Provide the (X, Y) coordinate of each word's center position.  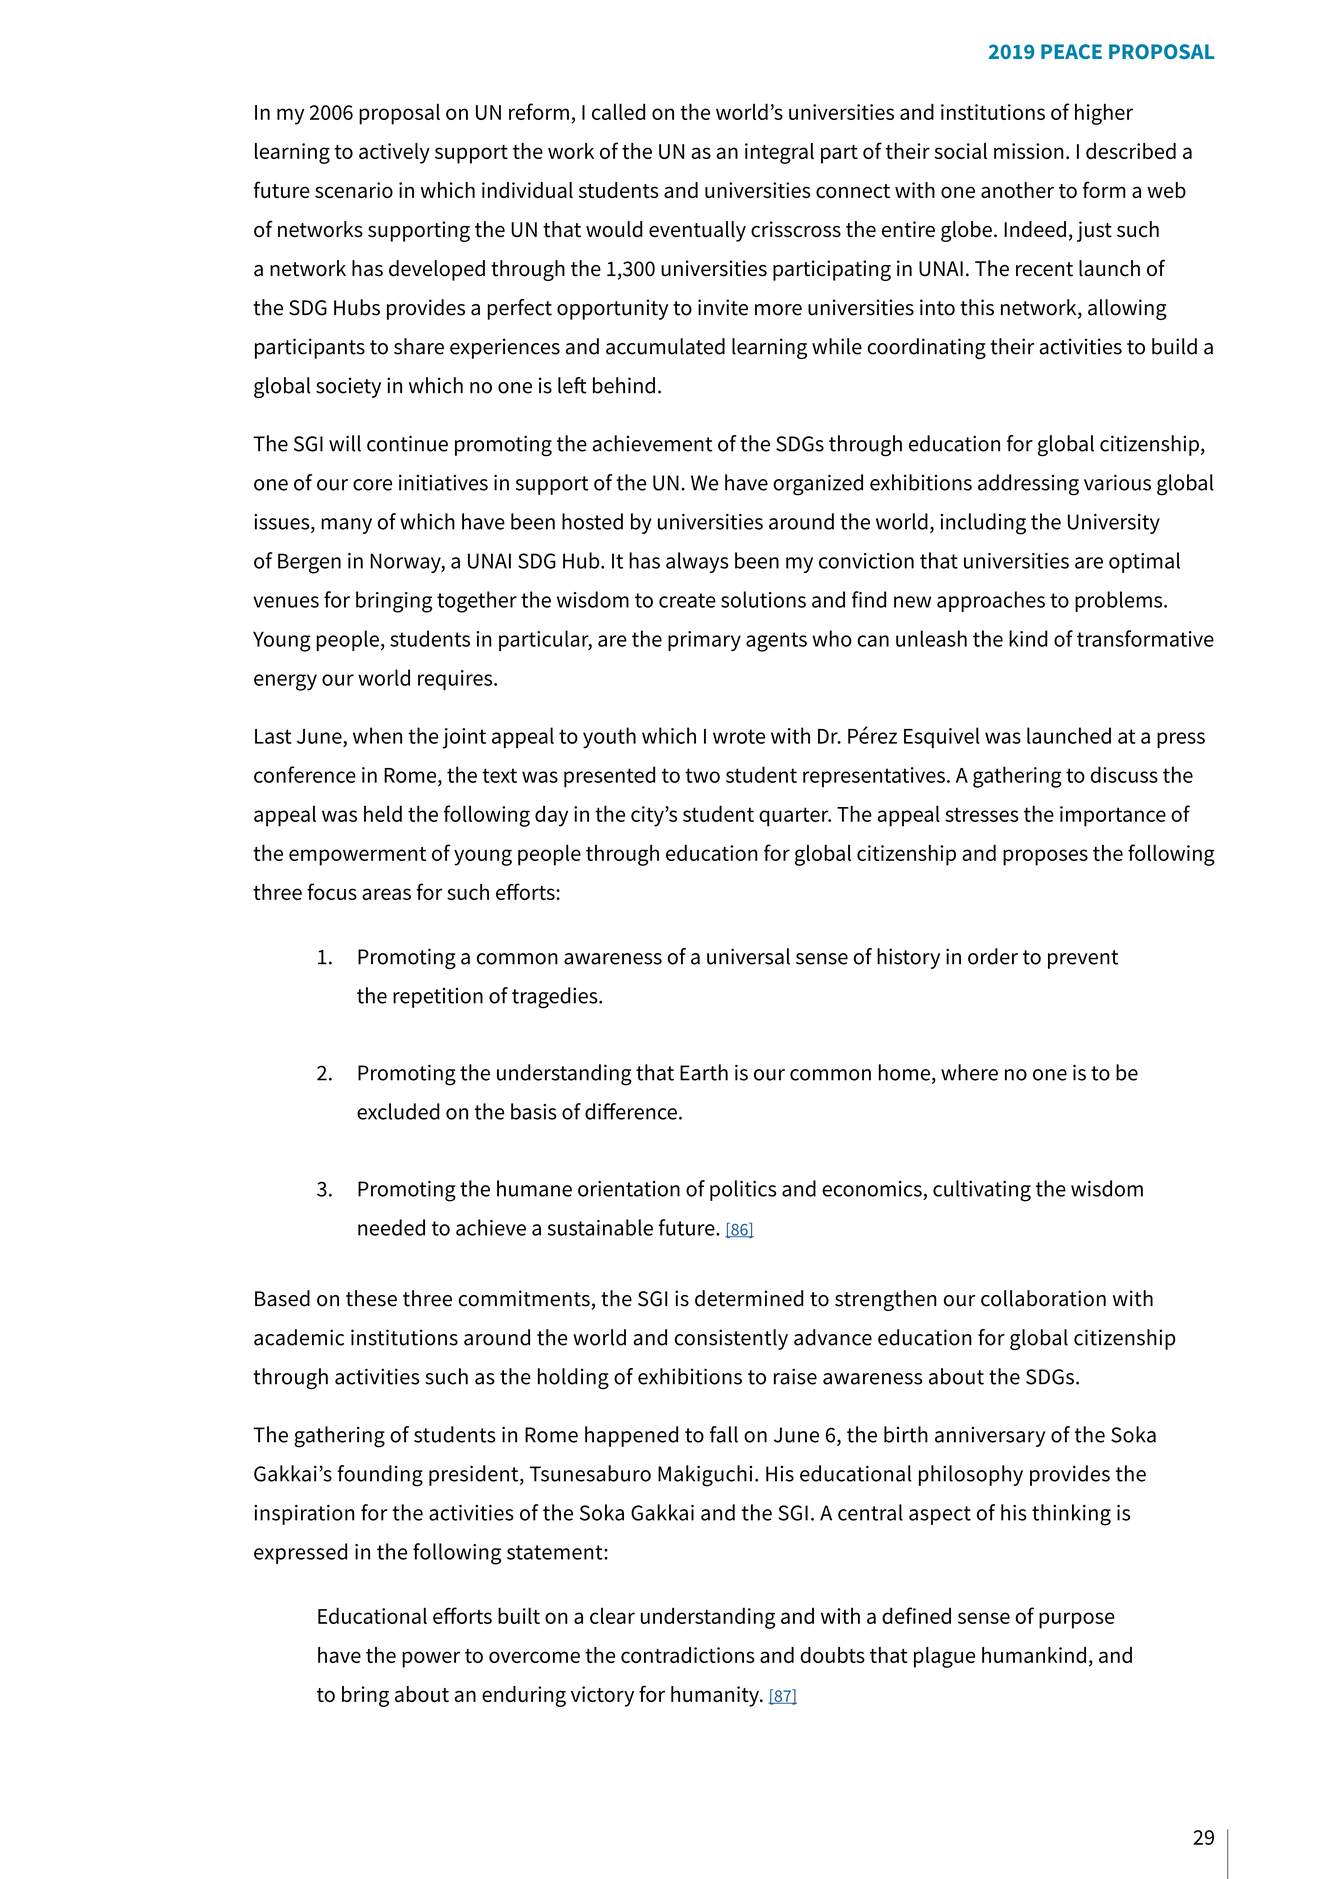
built (519, 1616)
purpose (1077, 1620)
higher (1104, 114)
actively (394, 153)
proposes (1045, 857)
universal (748, 956)
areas (386, 894)
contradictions (688, 1655)
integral (779, 153)
